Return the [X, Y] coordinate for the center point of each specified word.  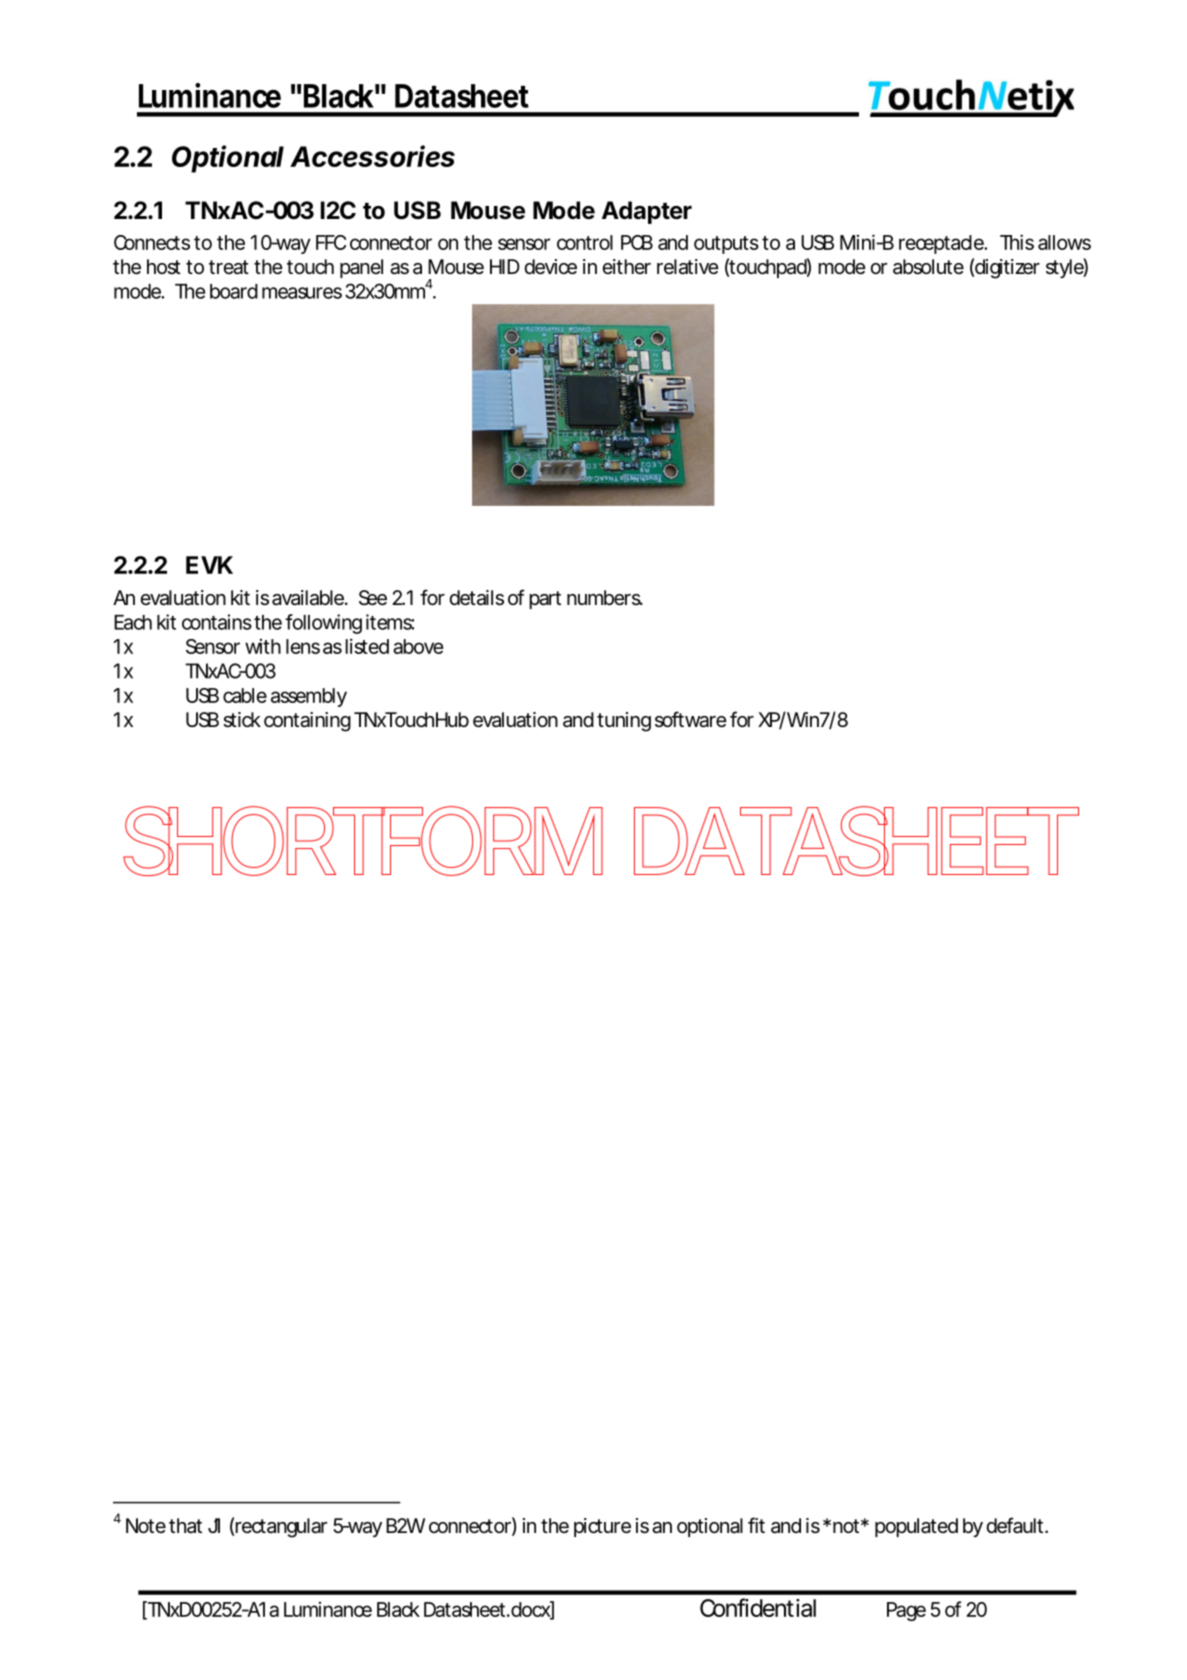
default [1014, 1525]
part [545, 600]
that [185, 1525]
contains [217, 622]
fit [756, 1525]
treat [229, 267]
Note [146, 1525]
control [585, 242]
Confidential [758, 1607]
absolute [928, 267]
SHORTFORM [358, 841]
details [476, 598]
